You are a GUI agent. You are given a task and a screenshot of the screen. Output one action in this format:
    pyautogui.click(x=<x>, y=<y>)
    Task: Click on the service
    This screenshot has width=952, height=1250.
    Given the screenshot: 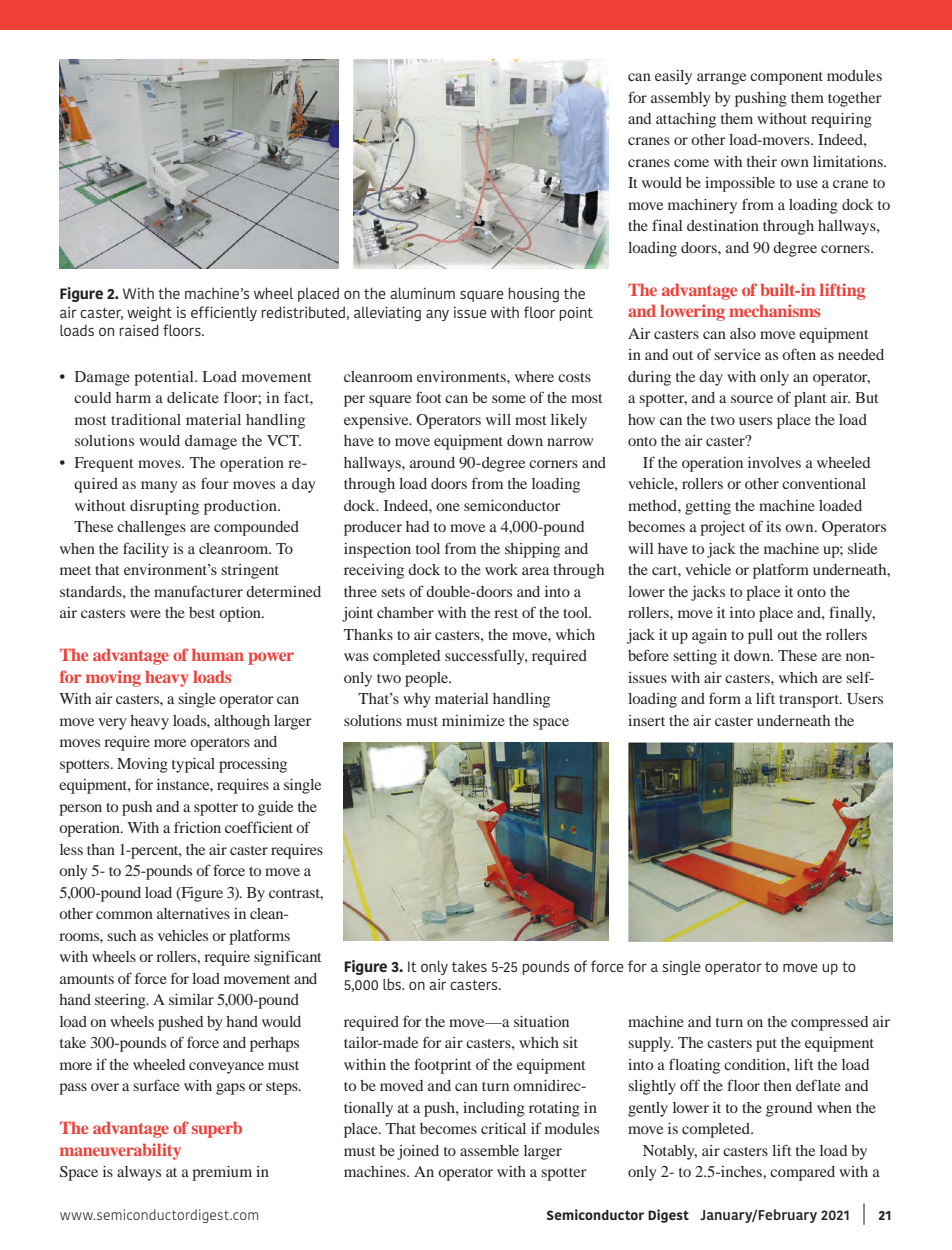 What is the action you would take?
    pyautogui.click(x=737, y=354)
